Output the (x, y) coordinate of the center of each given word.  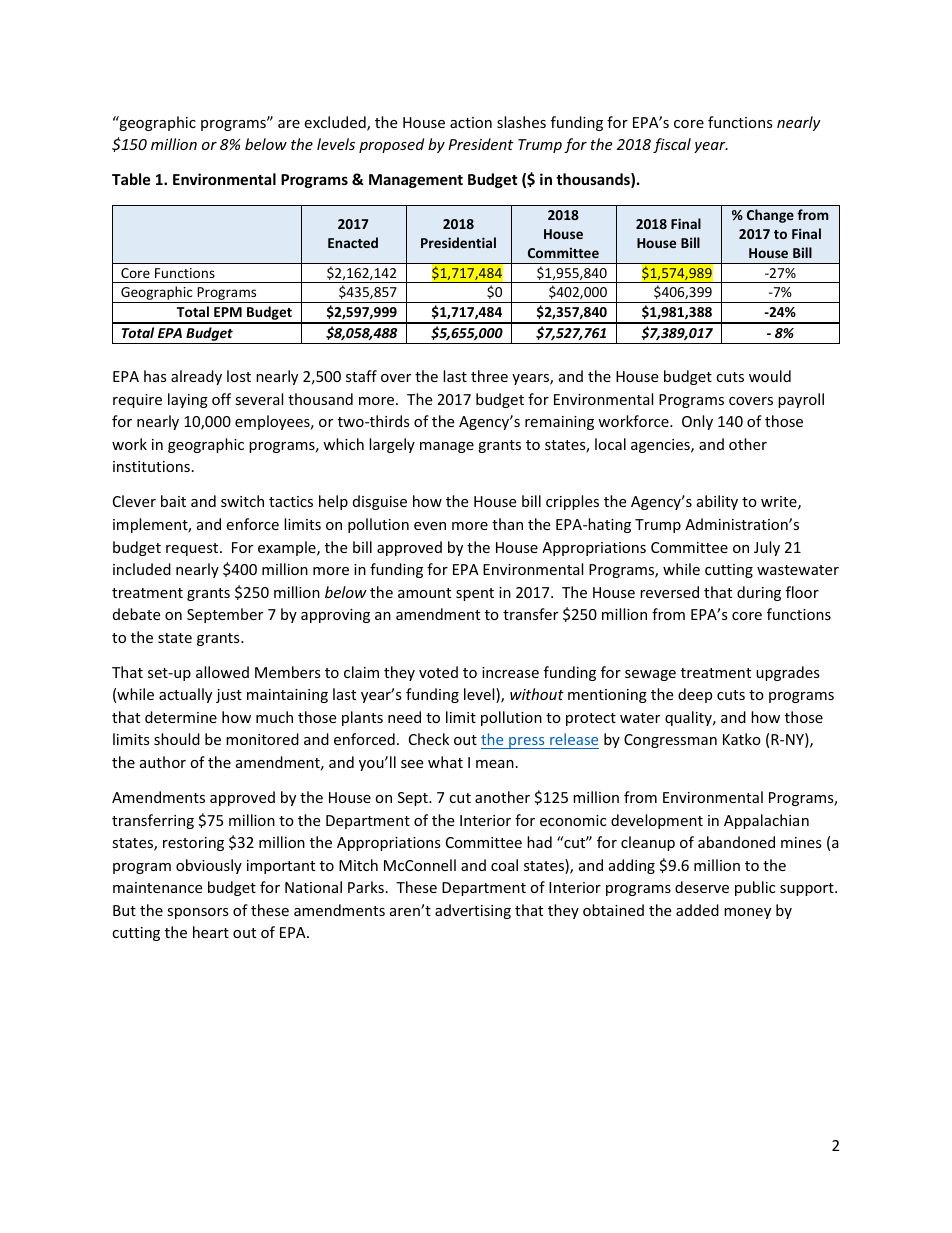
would (770, 376)
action (471, 122)
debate (136, 614)
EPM (228, 312)
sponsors (198, 913)
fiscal (672, 145)
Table (131, 179)
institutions (151, 466)
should (177, 739)
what (445, 762)
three (489, 376)
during (759, 593)
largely (392, 445)
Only (697, 422)
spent (475, 594)
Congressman (670, 741)
